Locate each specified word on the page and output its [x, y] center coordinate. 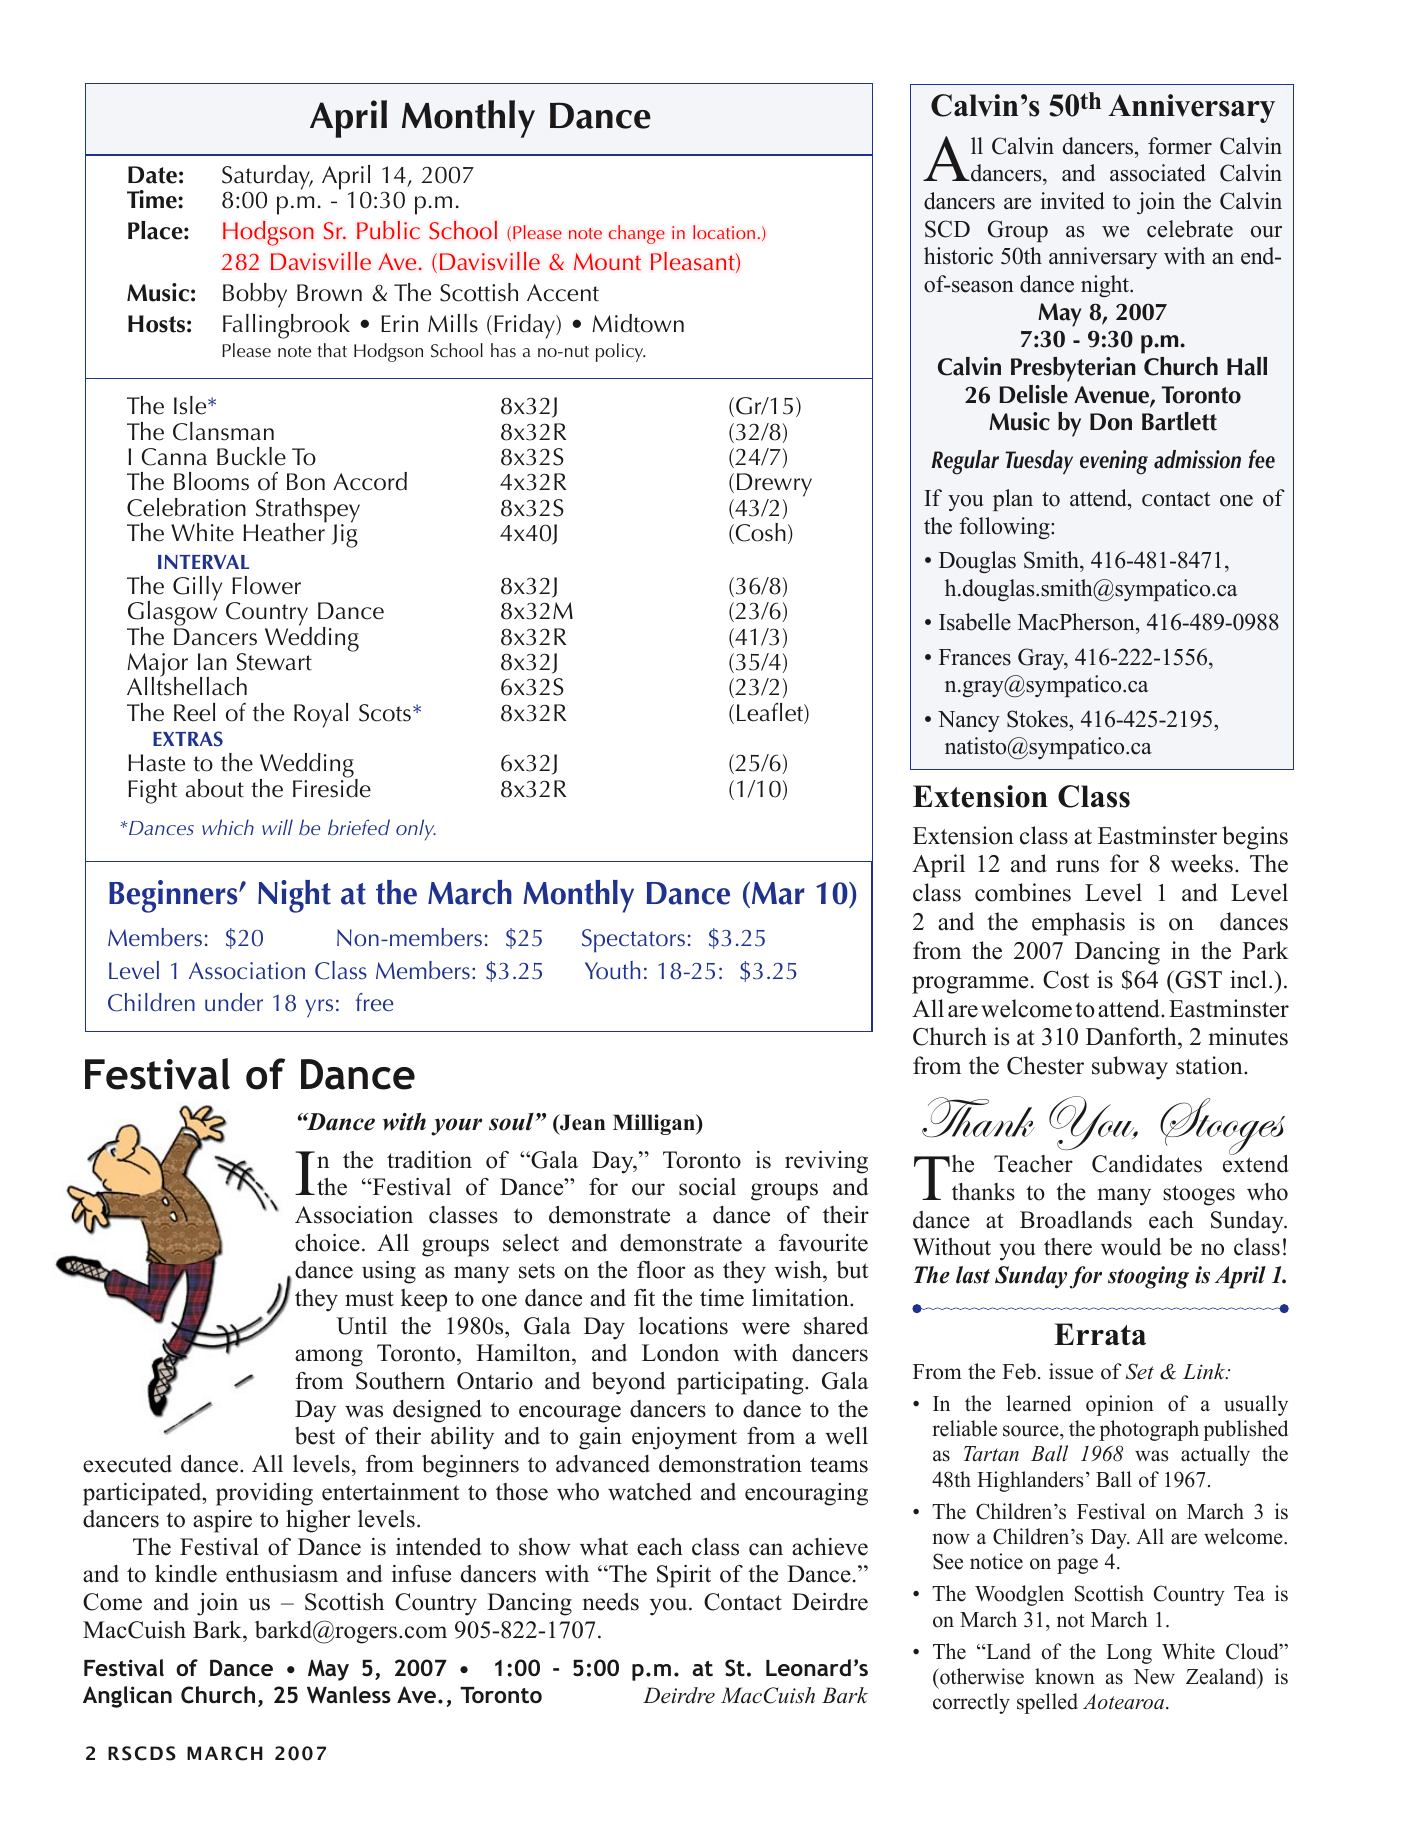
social [707, 1187]
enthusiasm [282, 1574]
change [637, 234]
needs [611, 1602]
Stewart [274, 662]
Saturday [267, 178]
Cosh [759, 533]
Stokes [1038, 719]
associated [1158, 173]
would [1131, 1247]
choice [327, 1243]
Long [1129, 1654]
